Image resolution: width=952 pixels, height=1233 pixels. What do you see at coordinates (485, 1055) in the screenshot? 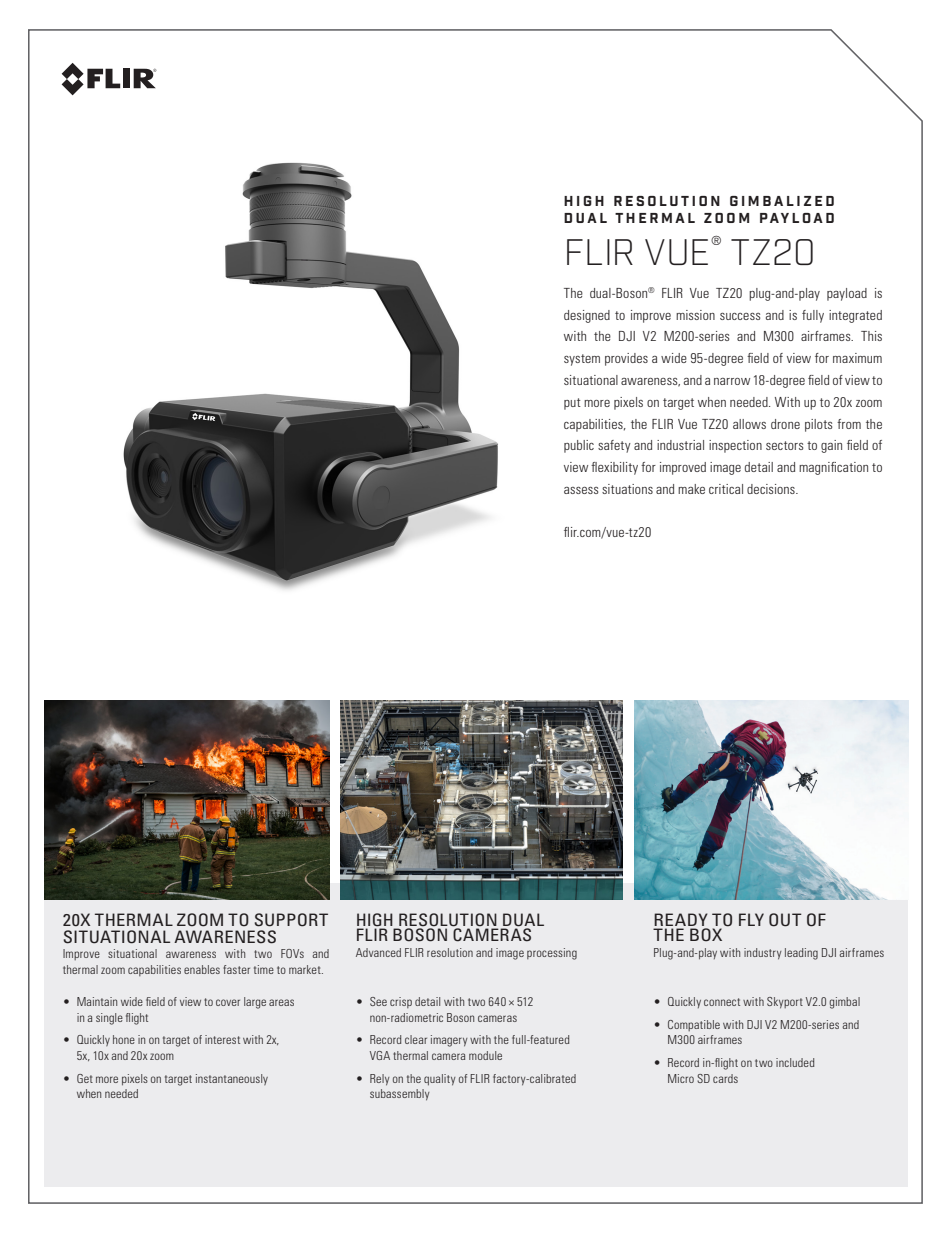
I see `module` at bounding box center [485, 1055].
